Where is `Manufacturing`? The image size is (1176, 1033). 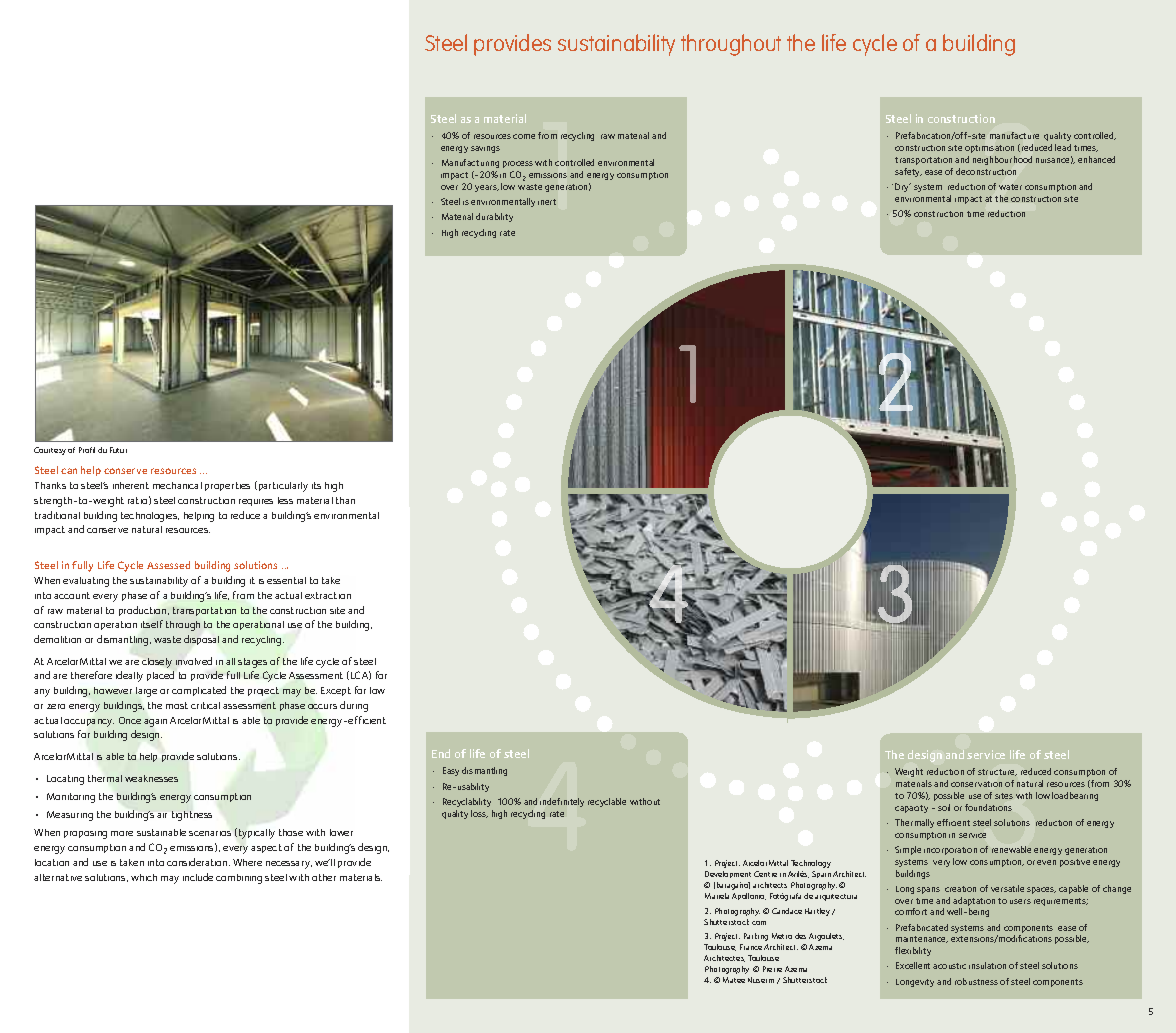 Manufacturing is located at coordinates (470, 165).
